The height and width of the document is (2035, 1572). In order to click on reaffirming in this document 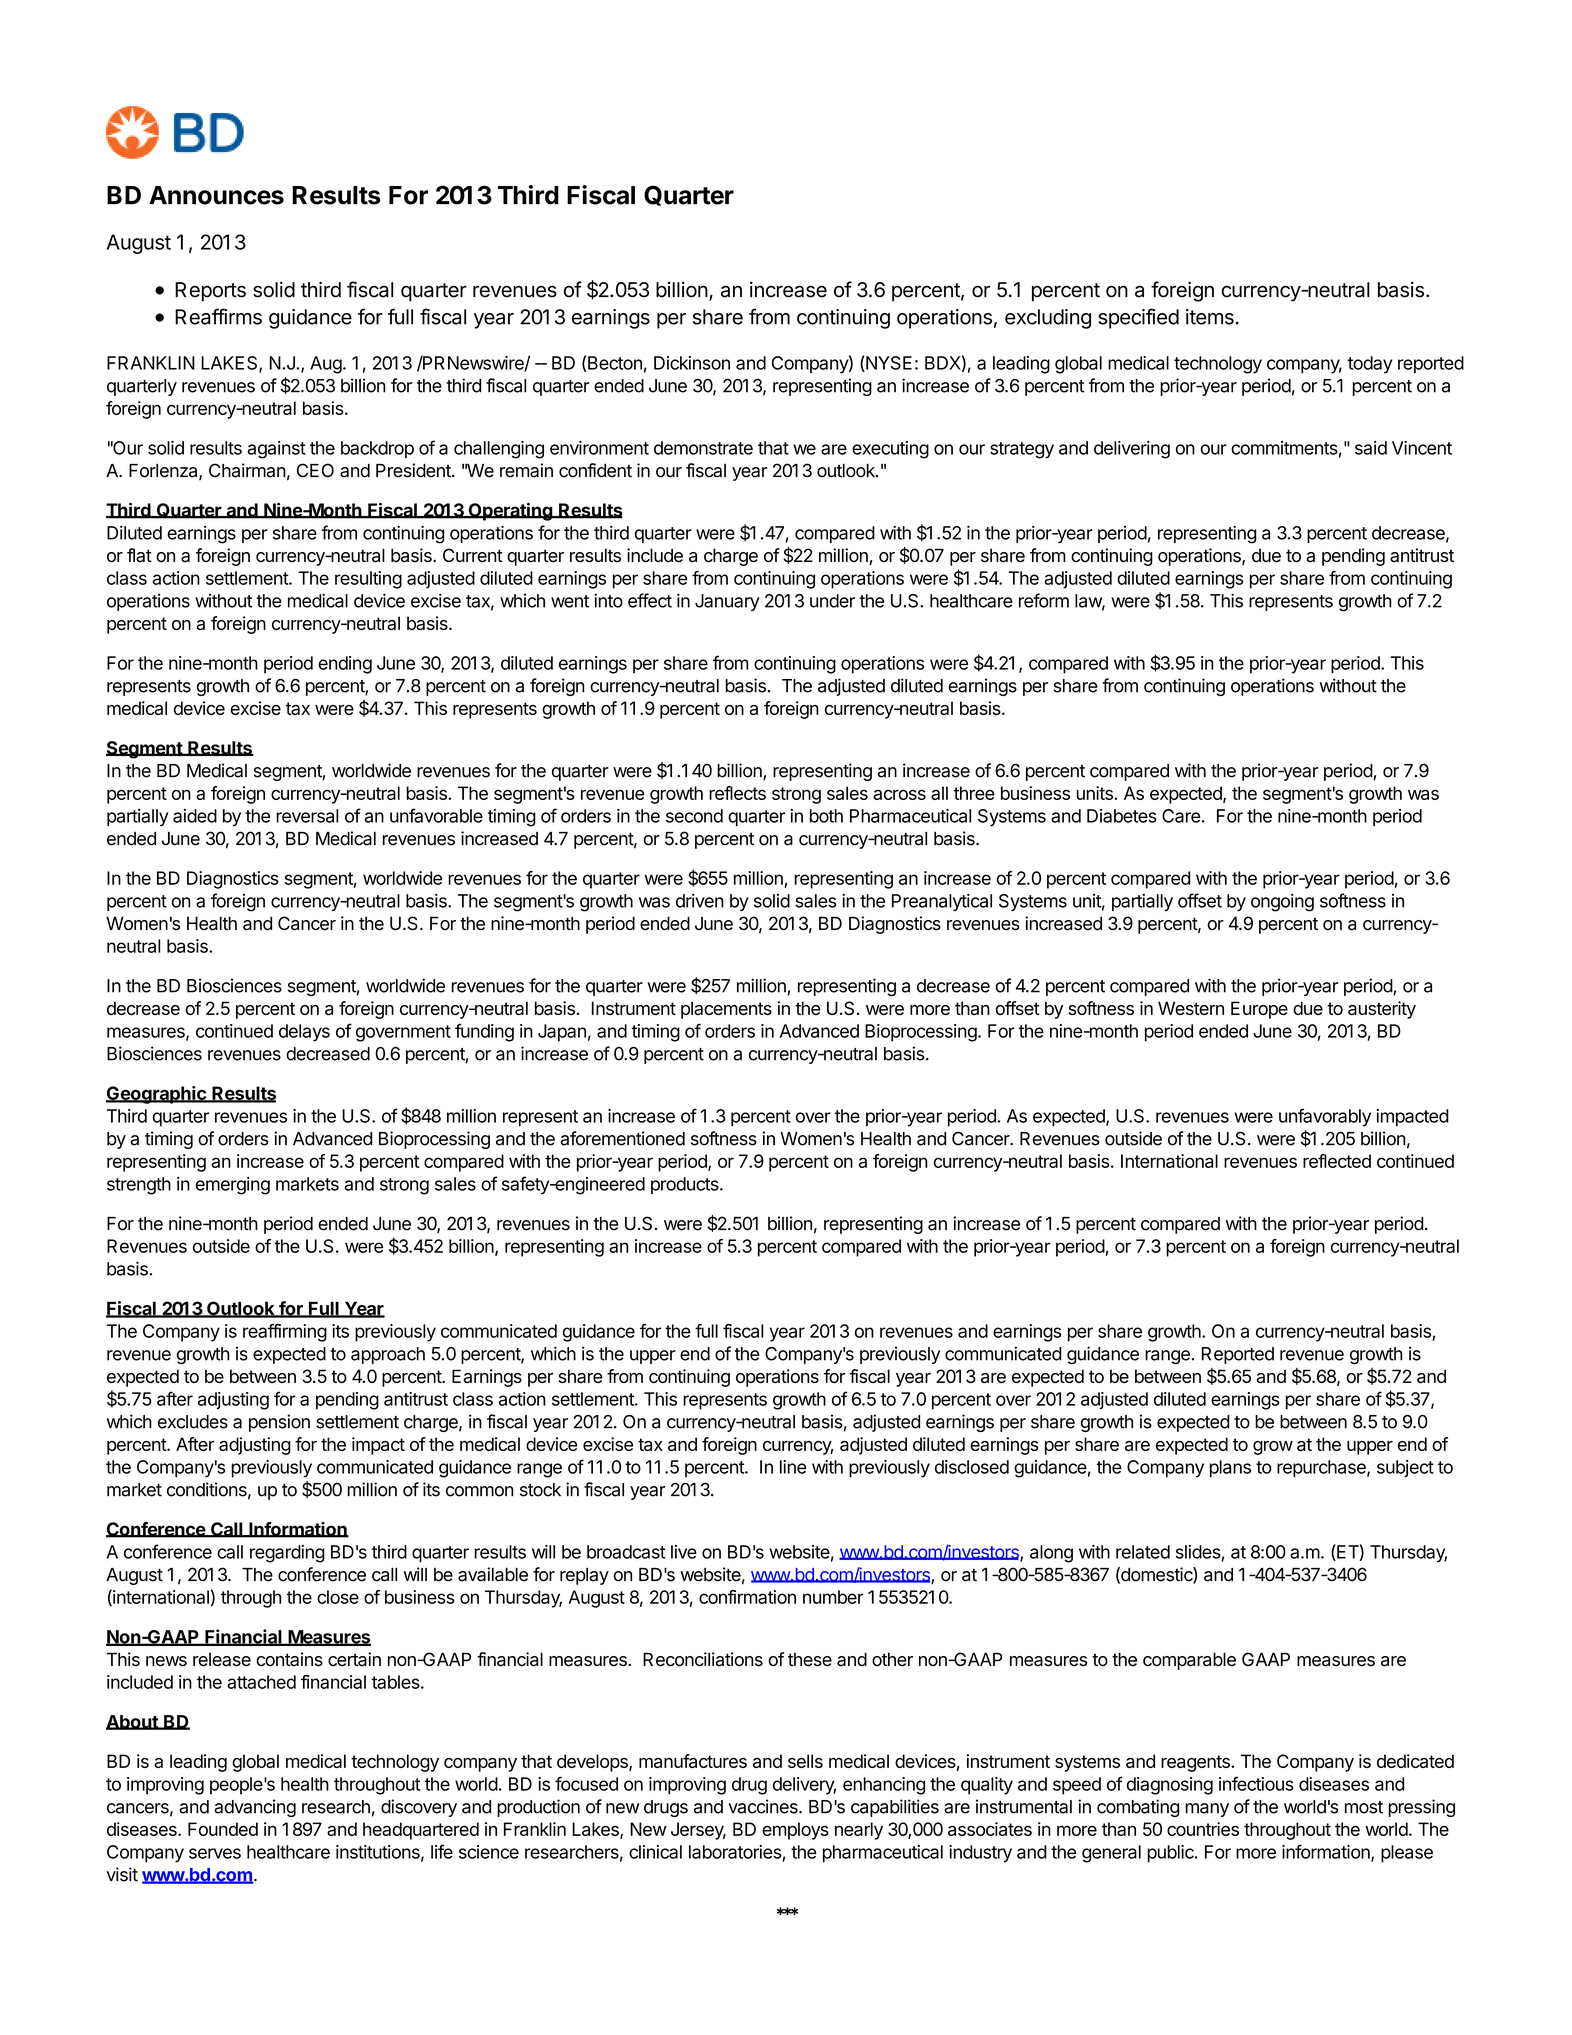, I will do `click(285, 1333)`.
